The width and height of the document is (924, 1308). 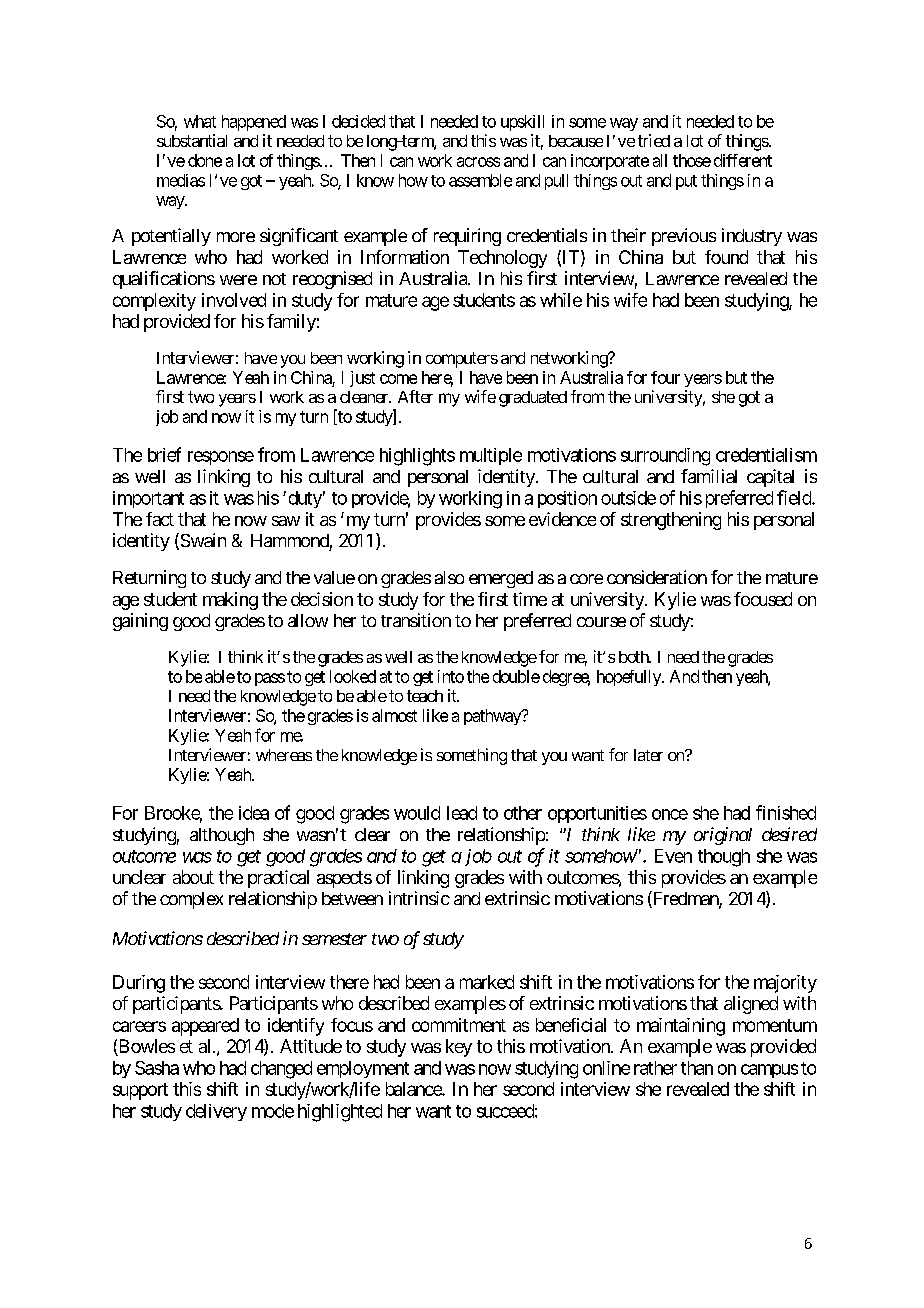 What do you see at coordinates (478, 162) in the document?
I see `across` at bounding box center [478, 162].
